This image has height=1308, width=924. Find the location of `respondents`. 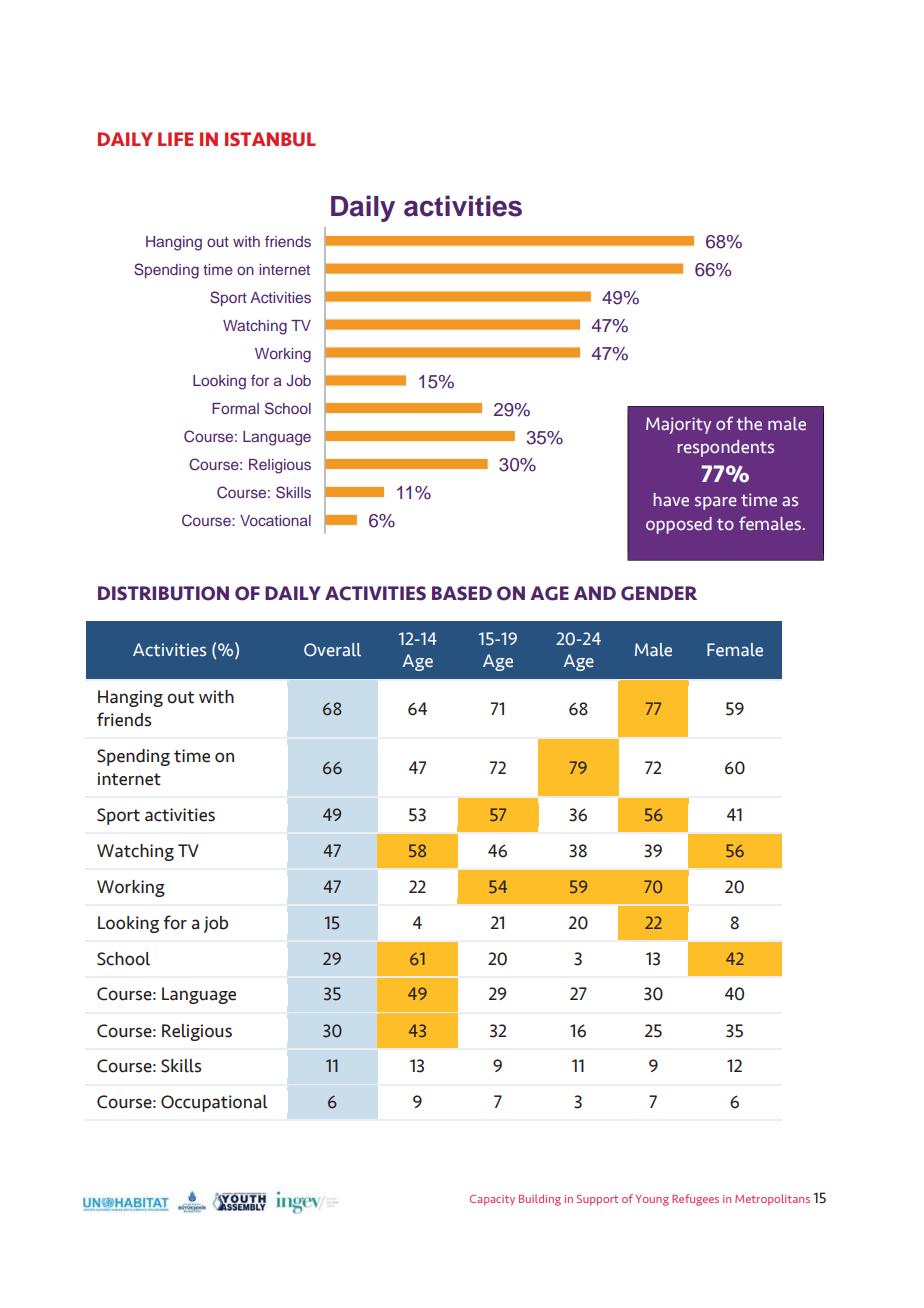

respondents is located at coordinates (725, 448).
